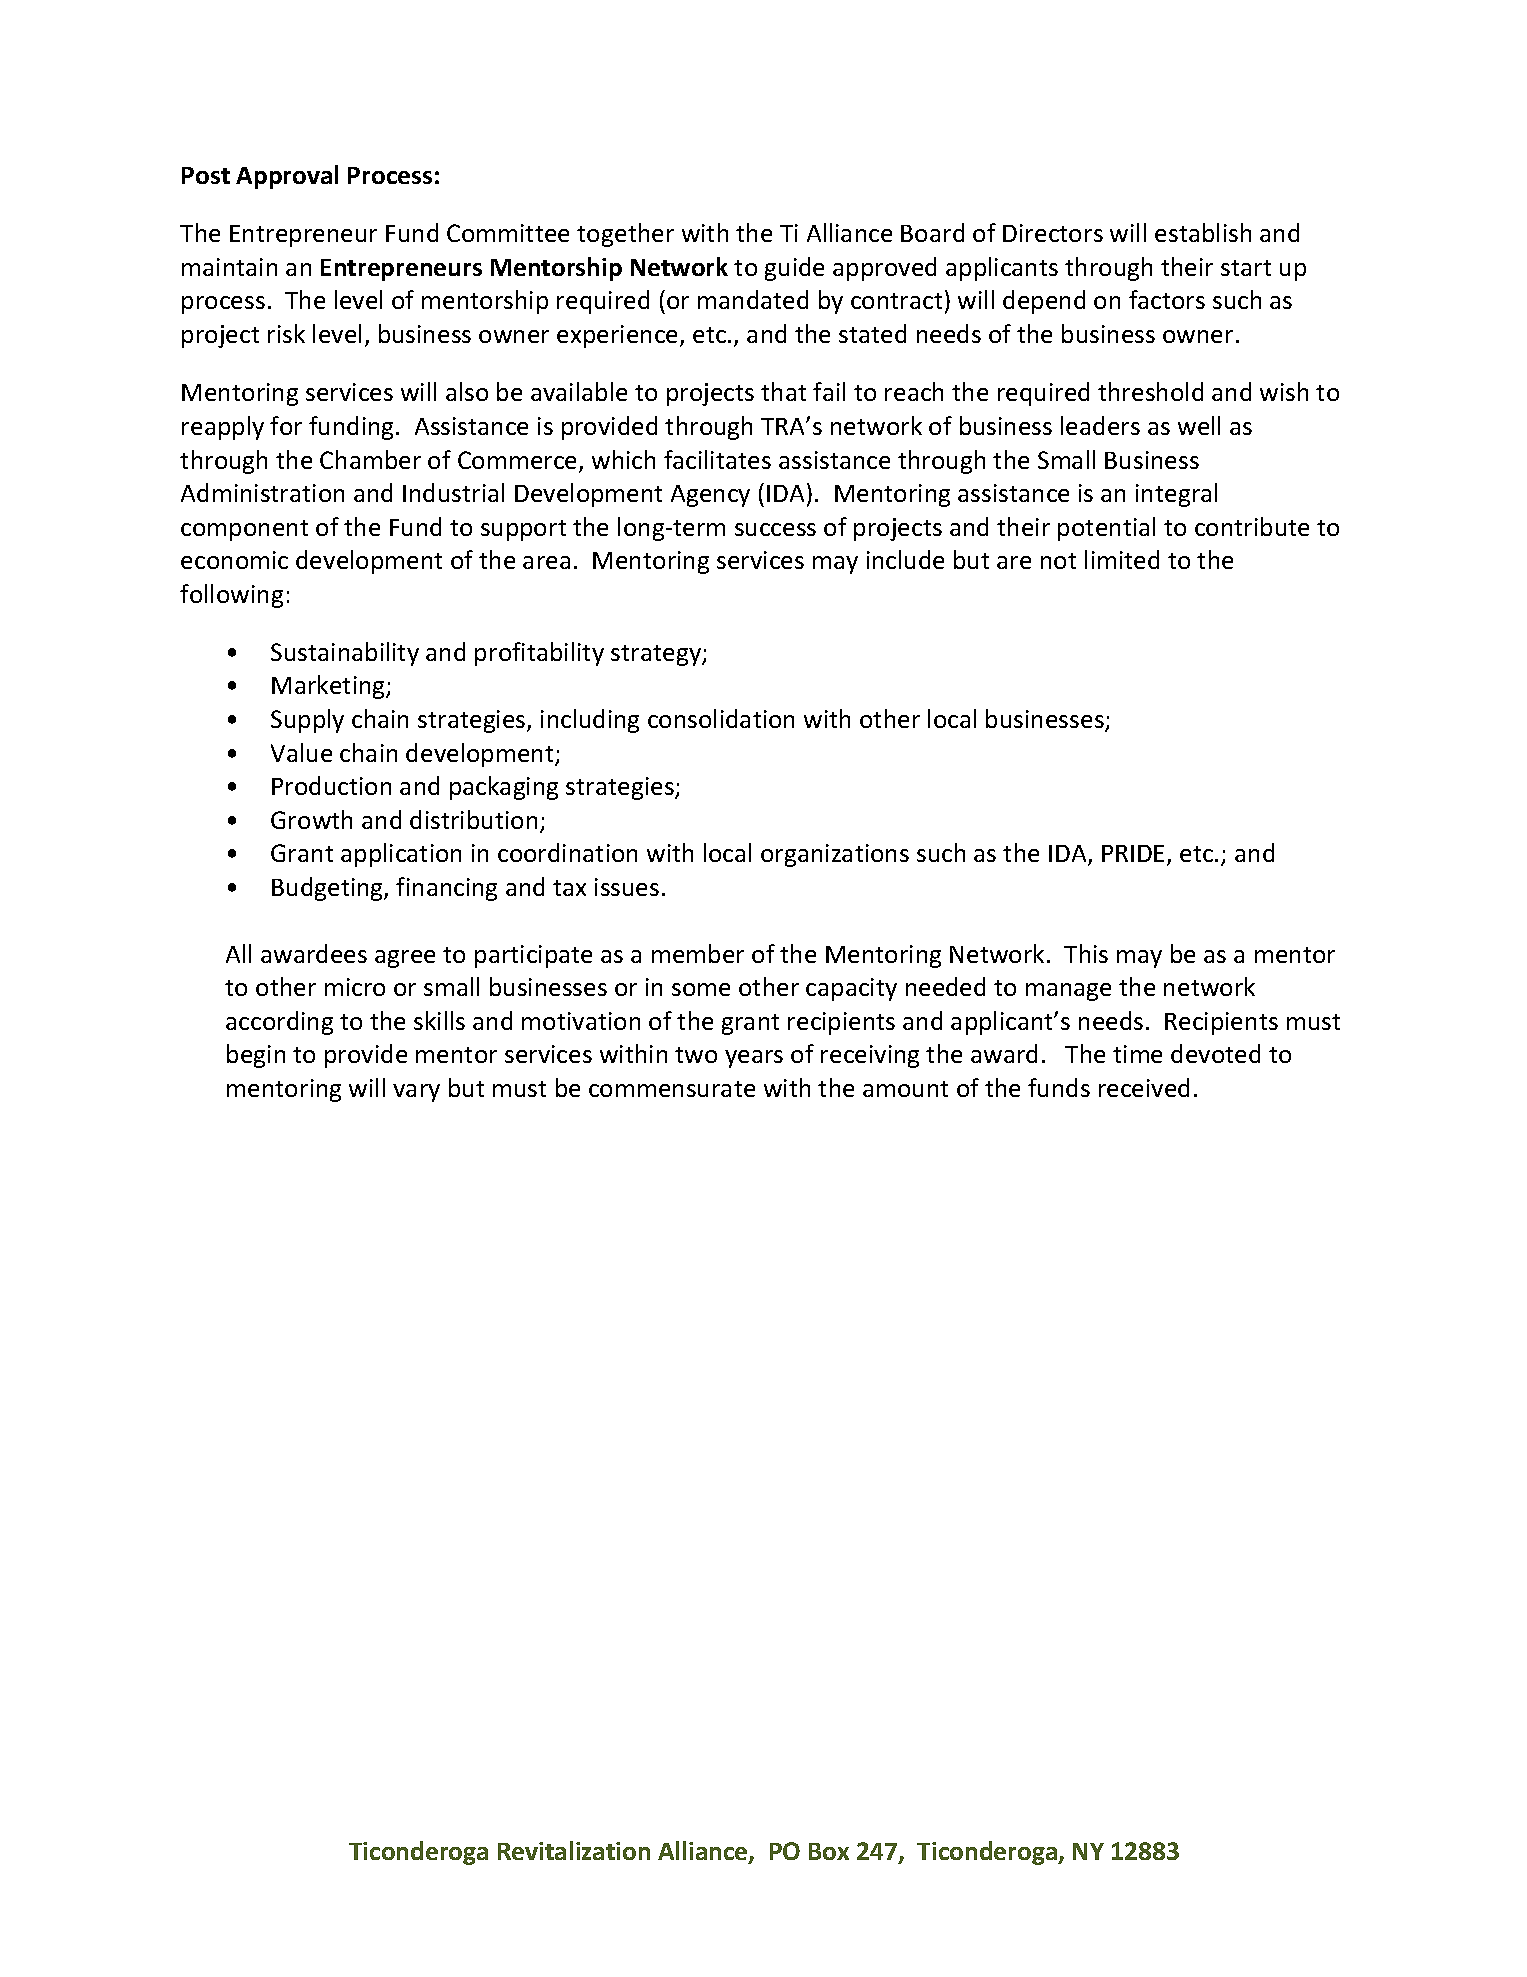 This page has height=1977, width=1527. What do you see at coordinates (905, 1089) in the page?
I see `amount` at bounding box center [905, 1089].
